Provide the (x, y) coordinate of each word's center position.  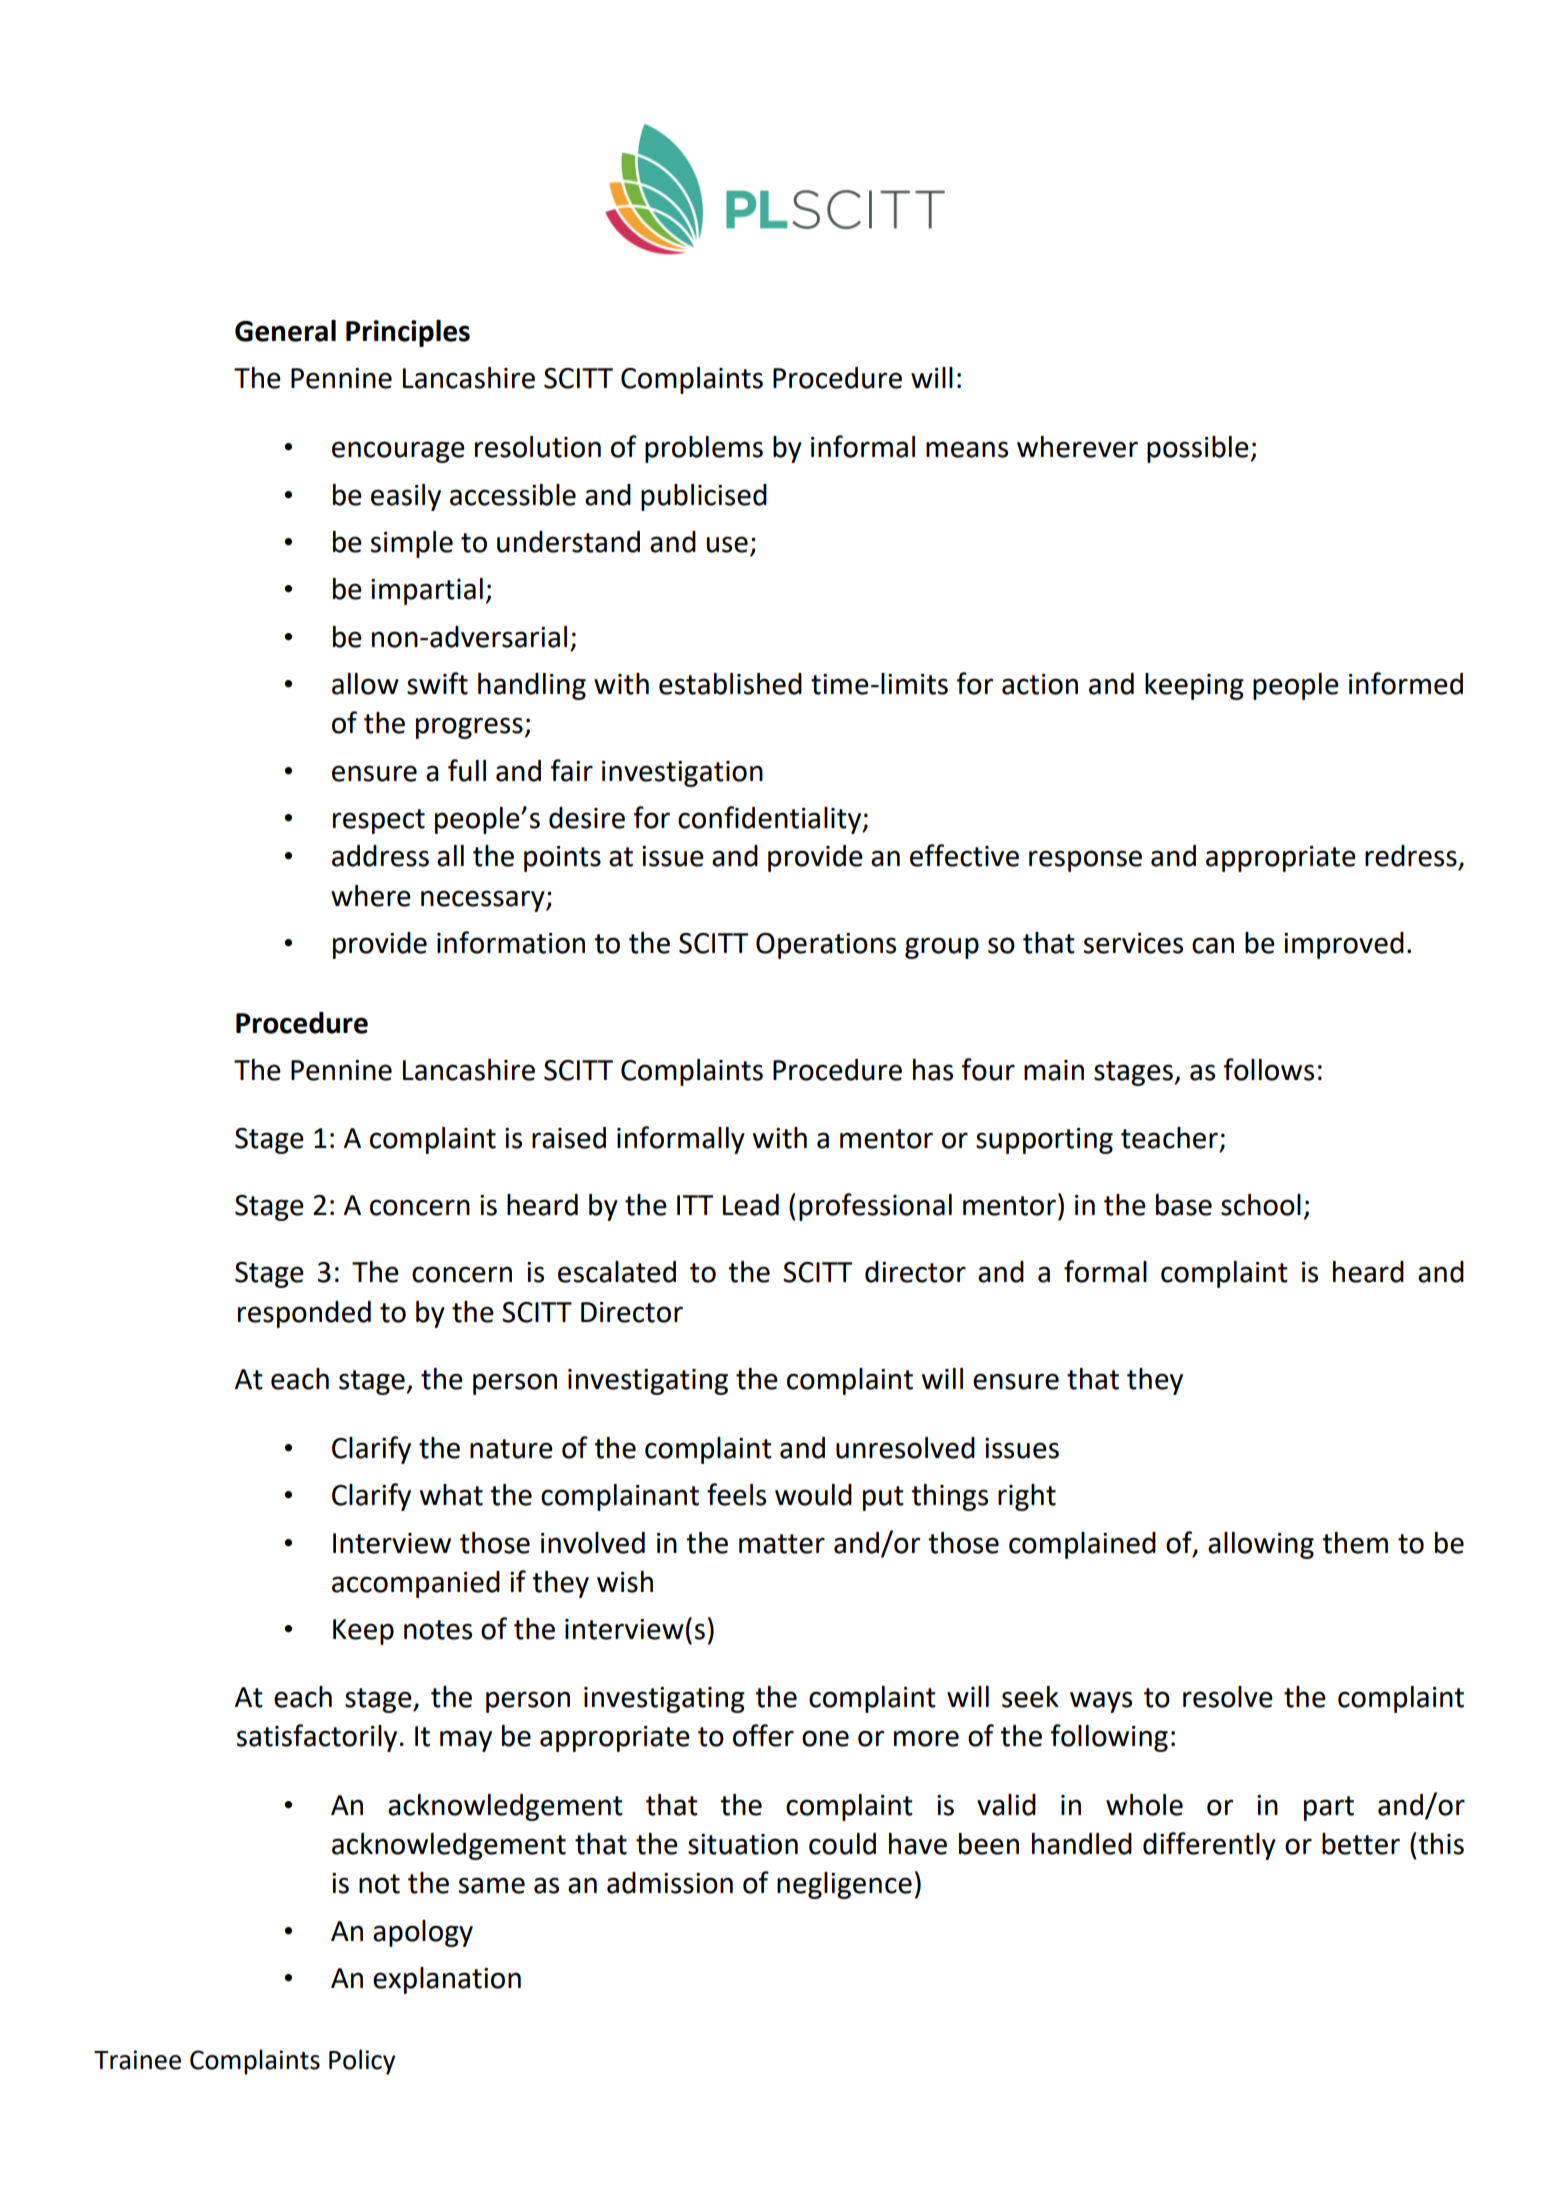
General (285, 331)
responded (304, 1314)
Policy (362, 2062)
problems (704, 449)
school (1261, 1205)
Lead (751, 1205)
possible (1198, 449)
